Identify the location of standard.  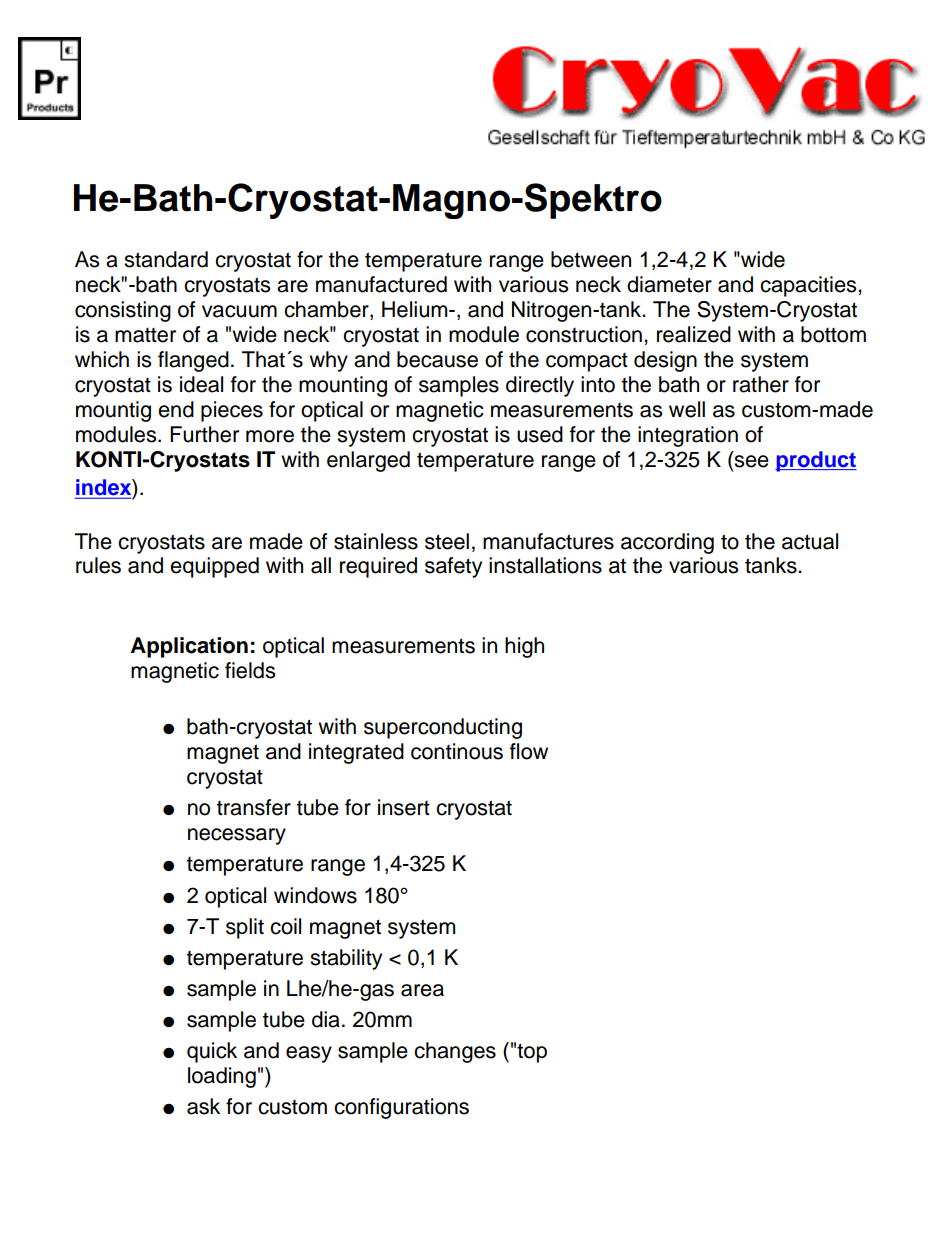
(166, 259).
